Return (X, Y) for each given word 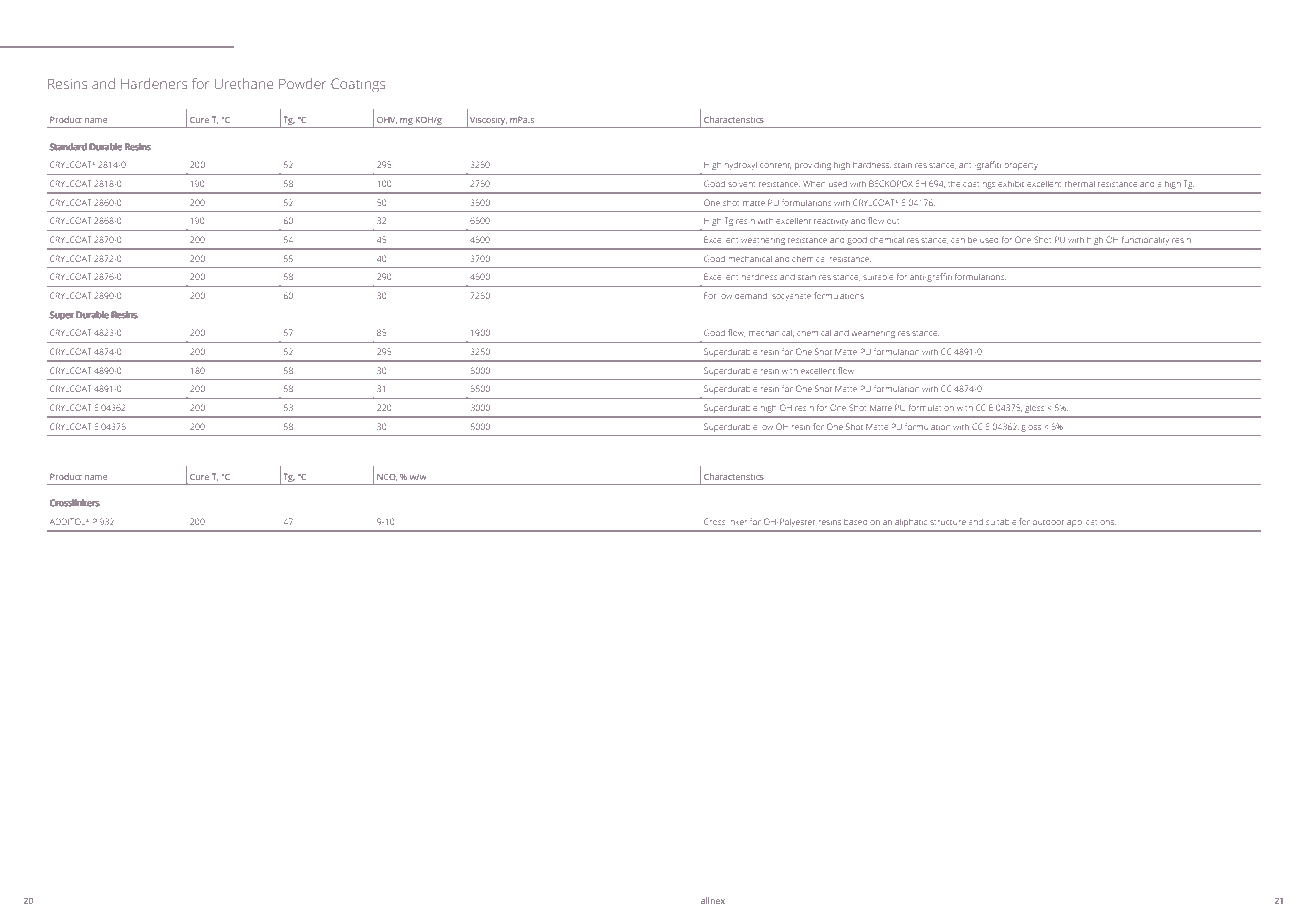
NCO (387, 477)
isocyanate (791, 297)
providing (812, 166)
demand (751, 295)
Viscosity (488, 121)
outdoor (1048, 522)
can (958, 240)
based (855, 522)
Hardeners (154, 83)
